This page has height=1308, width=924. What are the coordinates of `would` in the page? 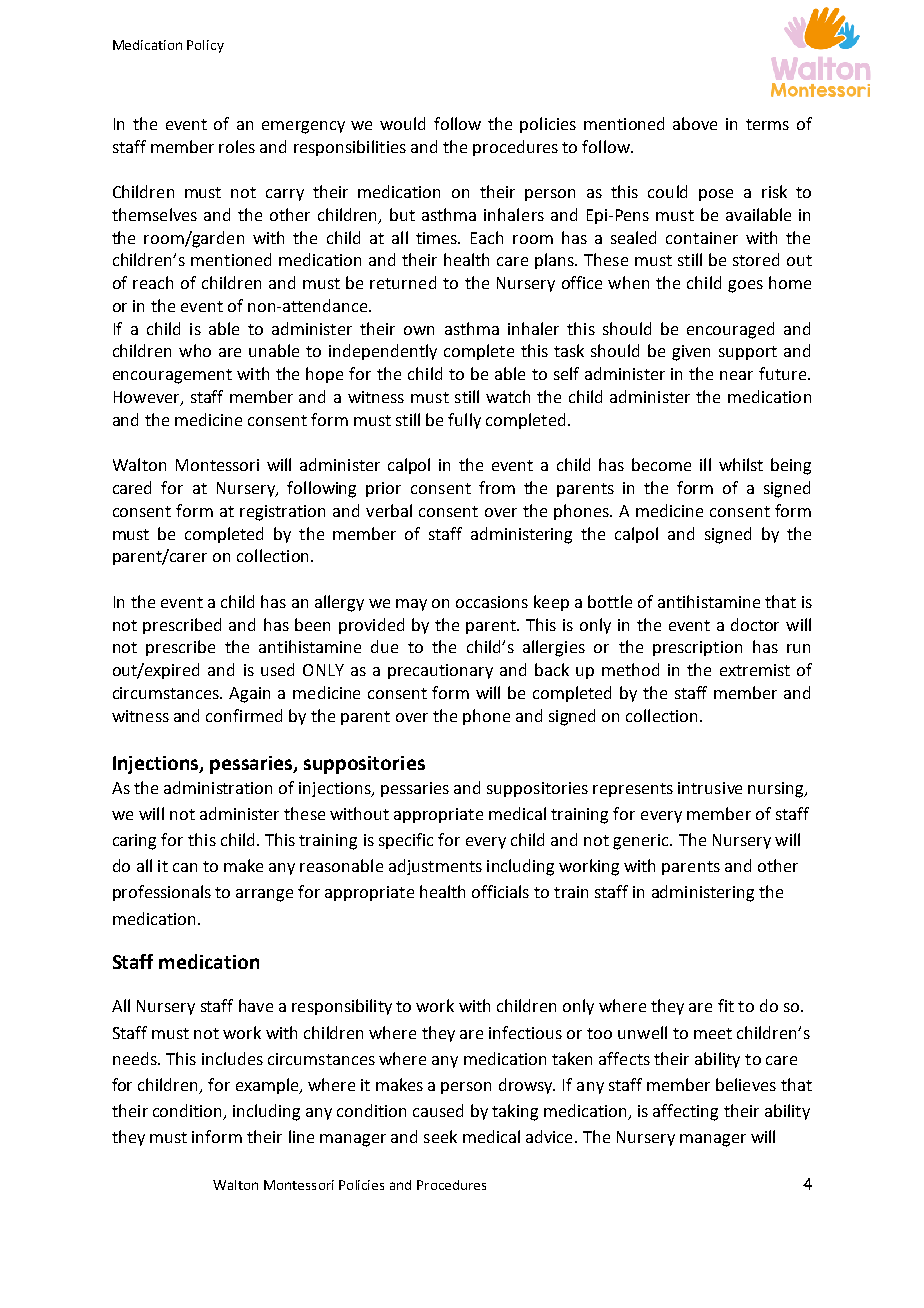 It's located at (402, 123).
